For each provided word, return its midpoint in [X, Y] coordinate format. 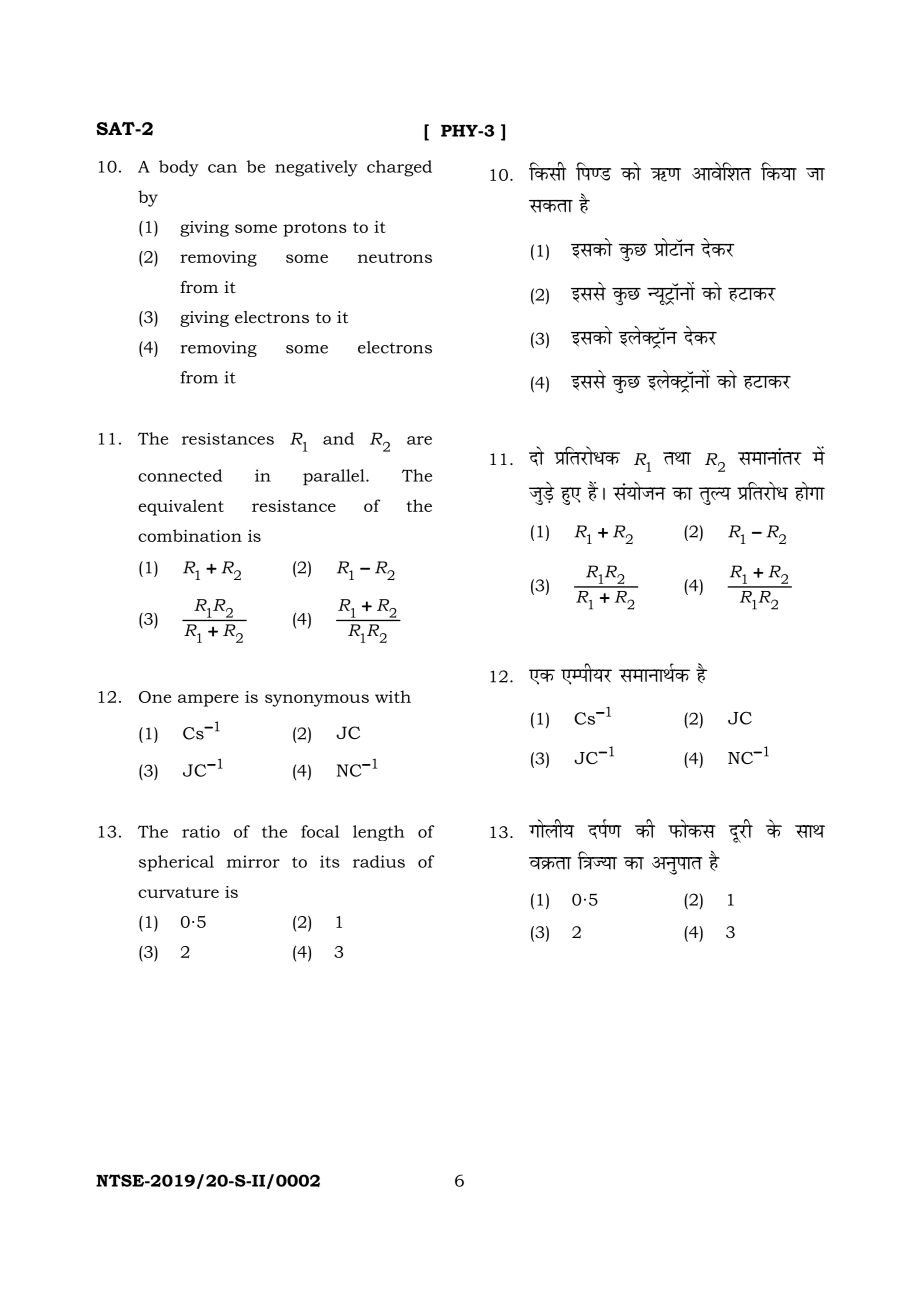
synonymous [317, 700]
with [393, 696]
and [338, 438]
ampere [208, 700]
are [419, 440]
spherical [176, 863]
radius [379, 861]
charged [399, 168]
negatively [316, 168]
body [179, 168]
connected [180, 475]
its [330, 861]
